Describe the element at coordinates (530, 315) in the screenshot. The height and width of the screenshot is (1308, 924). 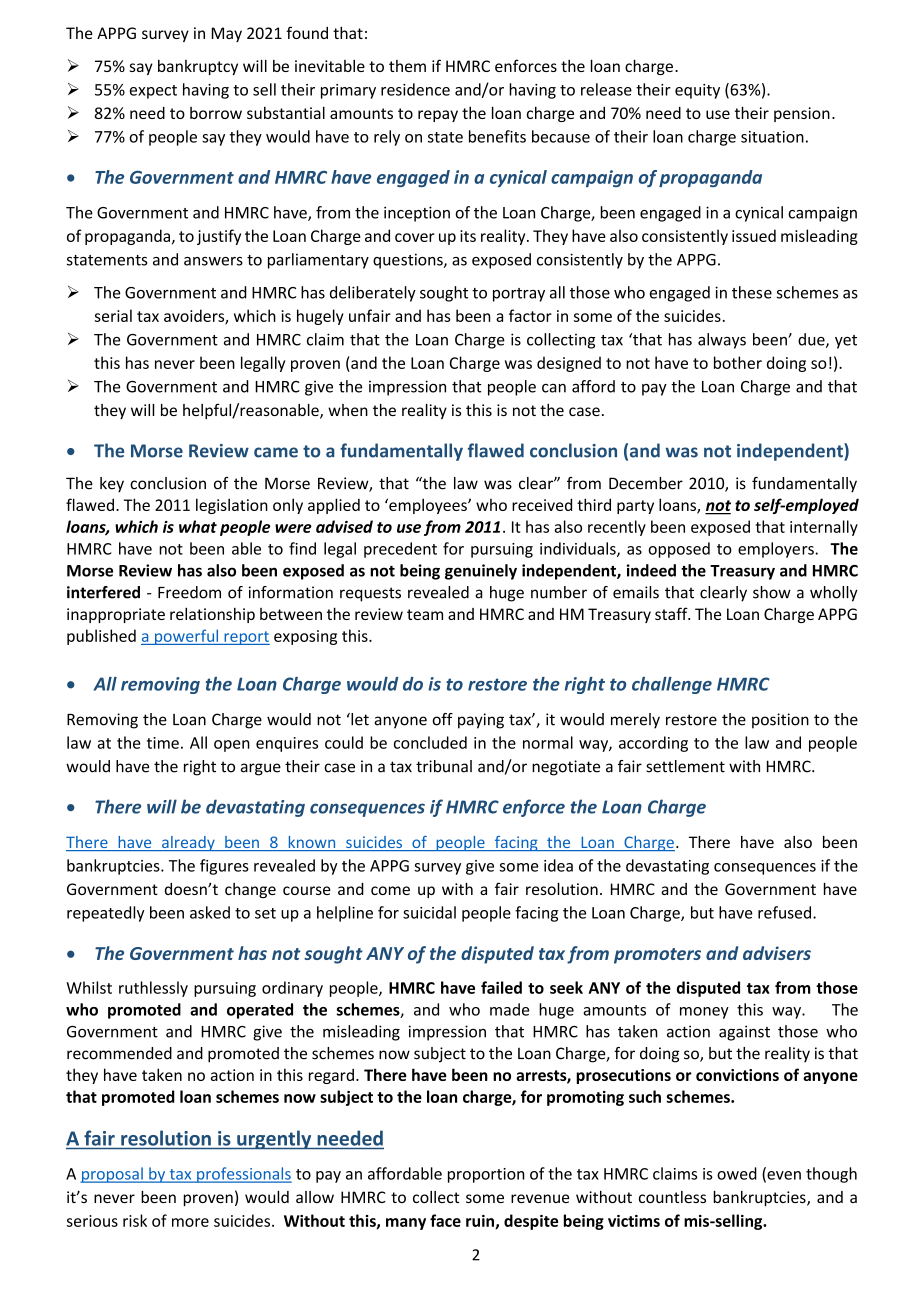
I see `factor` at that location.
